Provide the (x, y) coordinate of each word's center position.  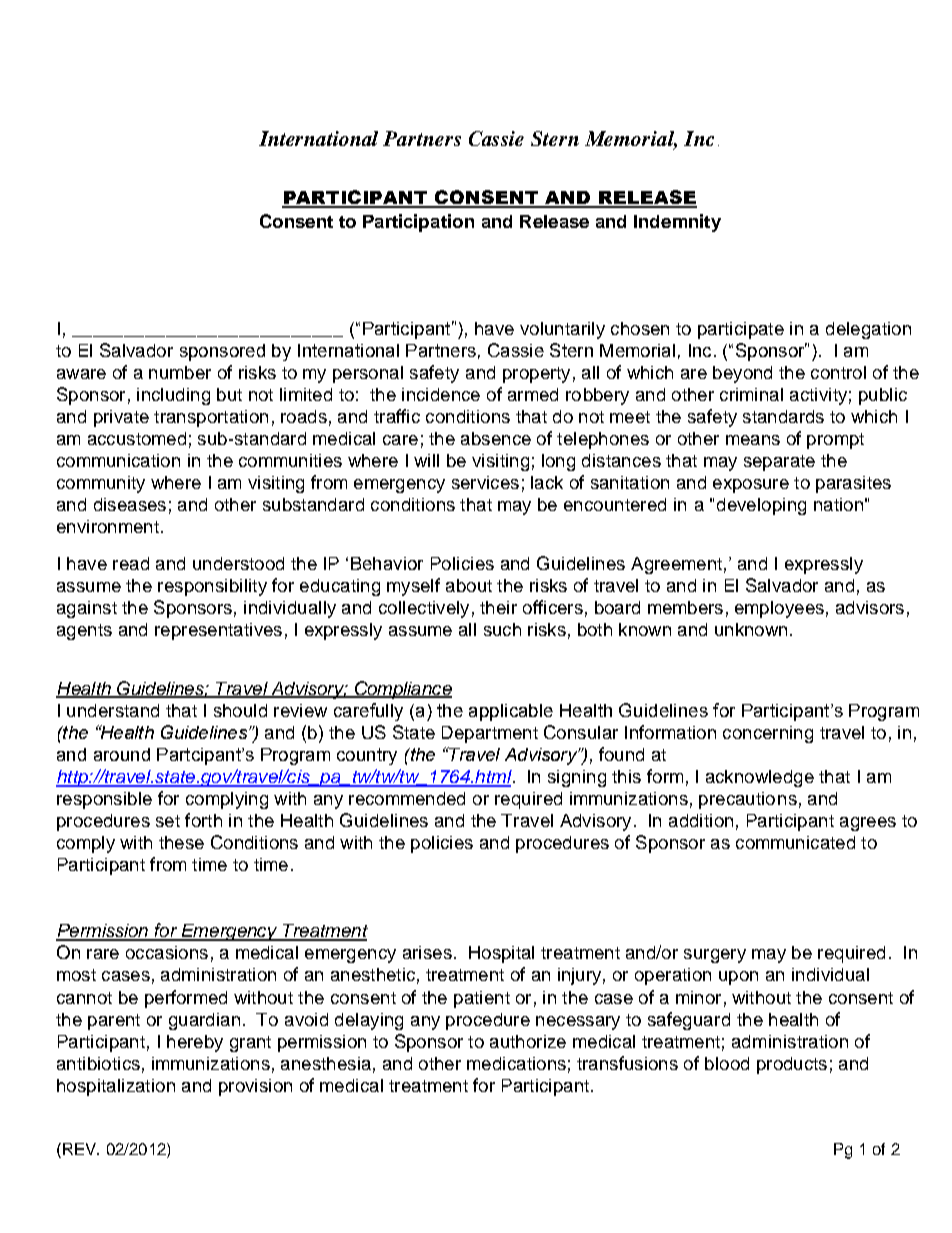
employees (779, 609)
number (180, 372)
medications (516, 1063)
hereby (195, 1043)
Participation (418, 223)
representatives (218, 631)
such (502, 629)
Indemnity (677, 223)
